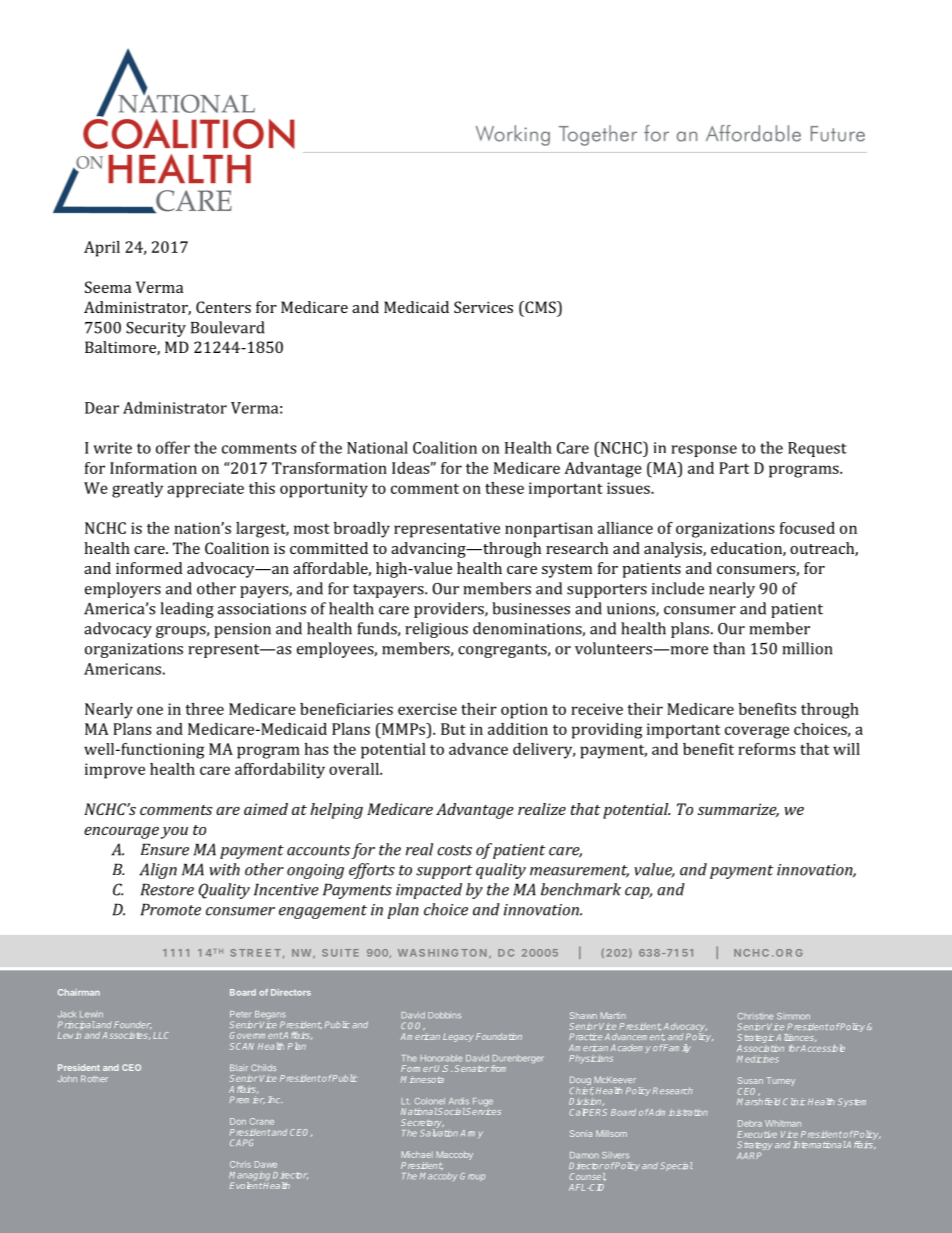  Describe the element at coordinates (108, 287) in the document. I see `Seema` at that location.
